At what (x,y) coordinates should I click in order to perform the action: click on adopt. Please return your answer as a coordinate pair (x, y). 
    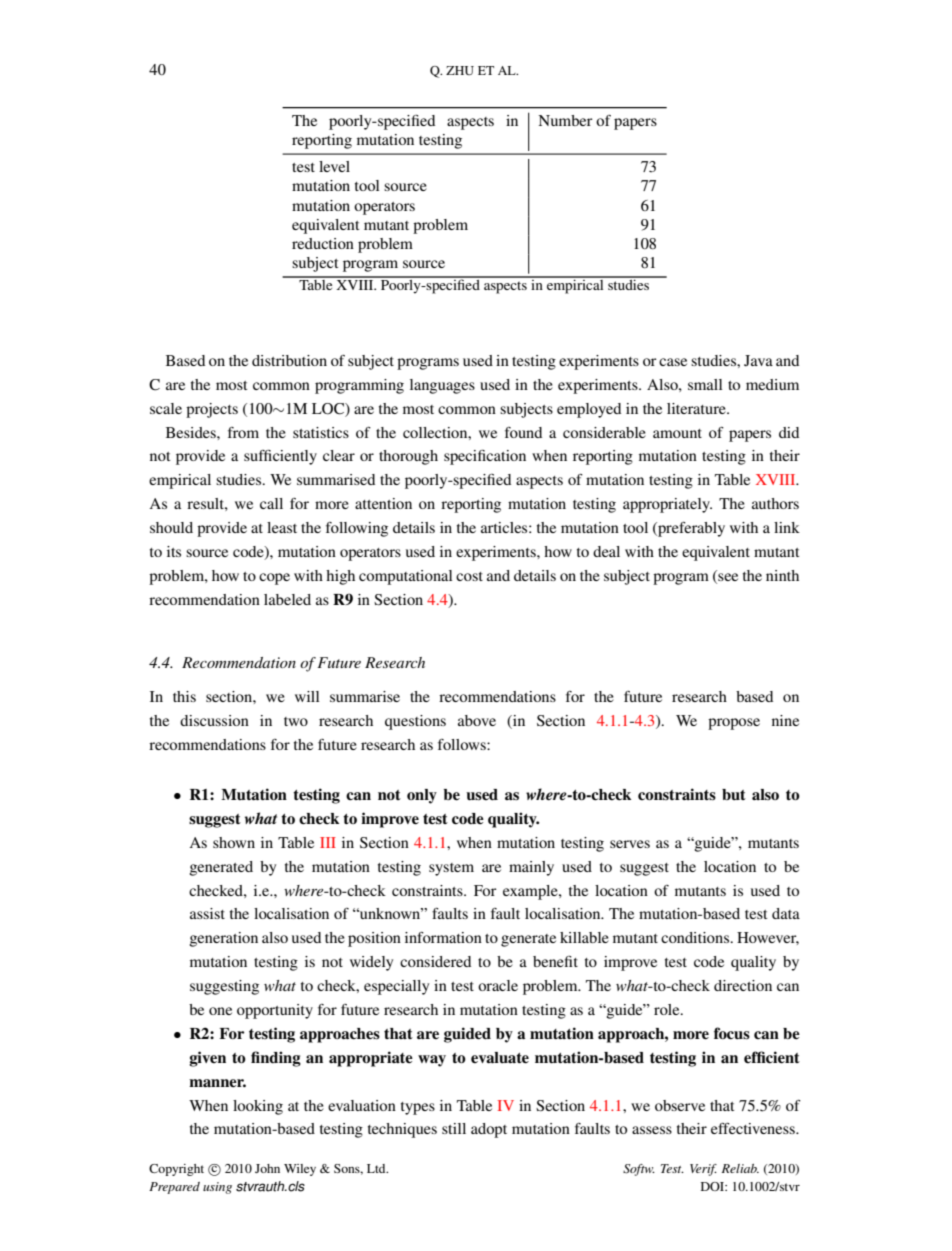
    Looking at the image, I should click on (489, 1130).
